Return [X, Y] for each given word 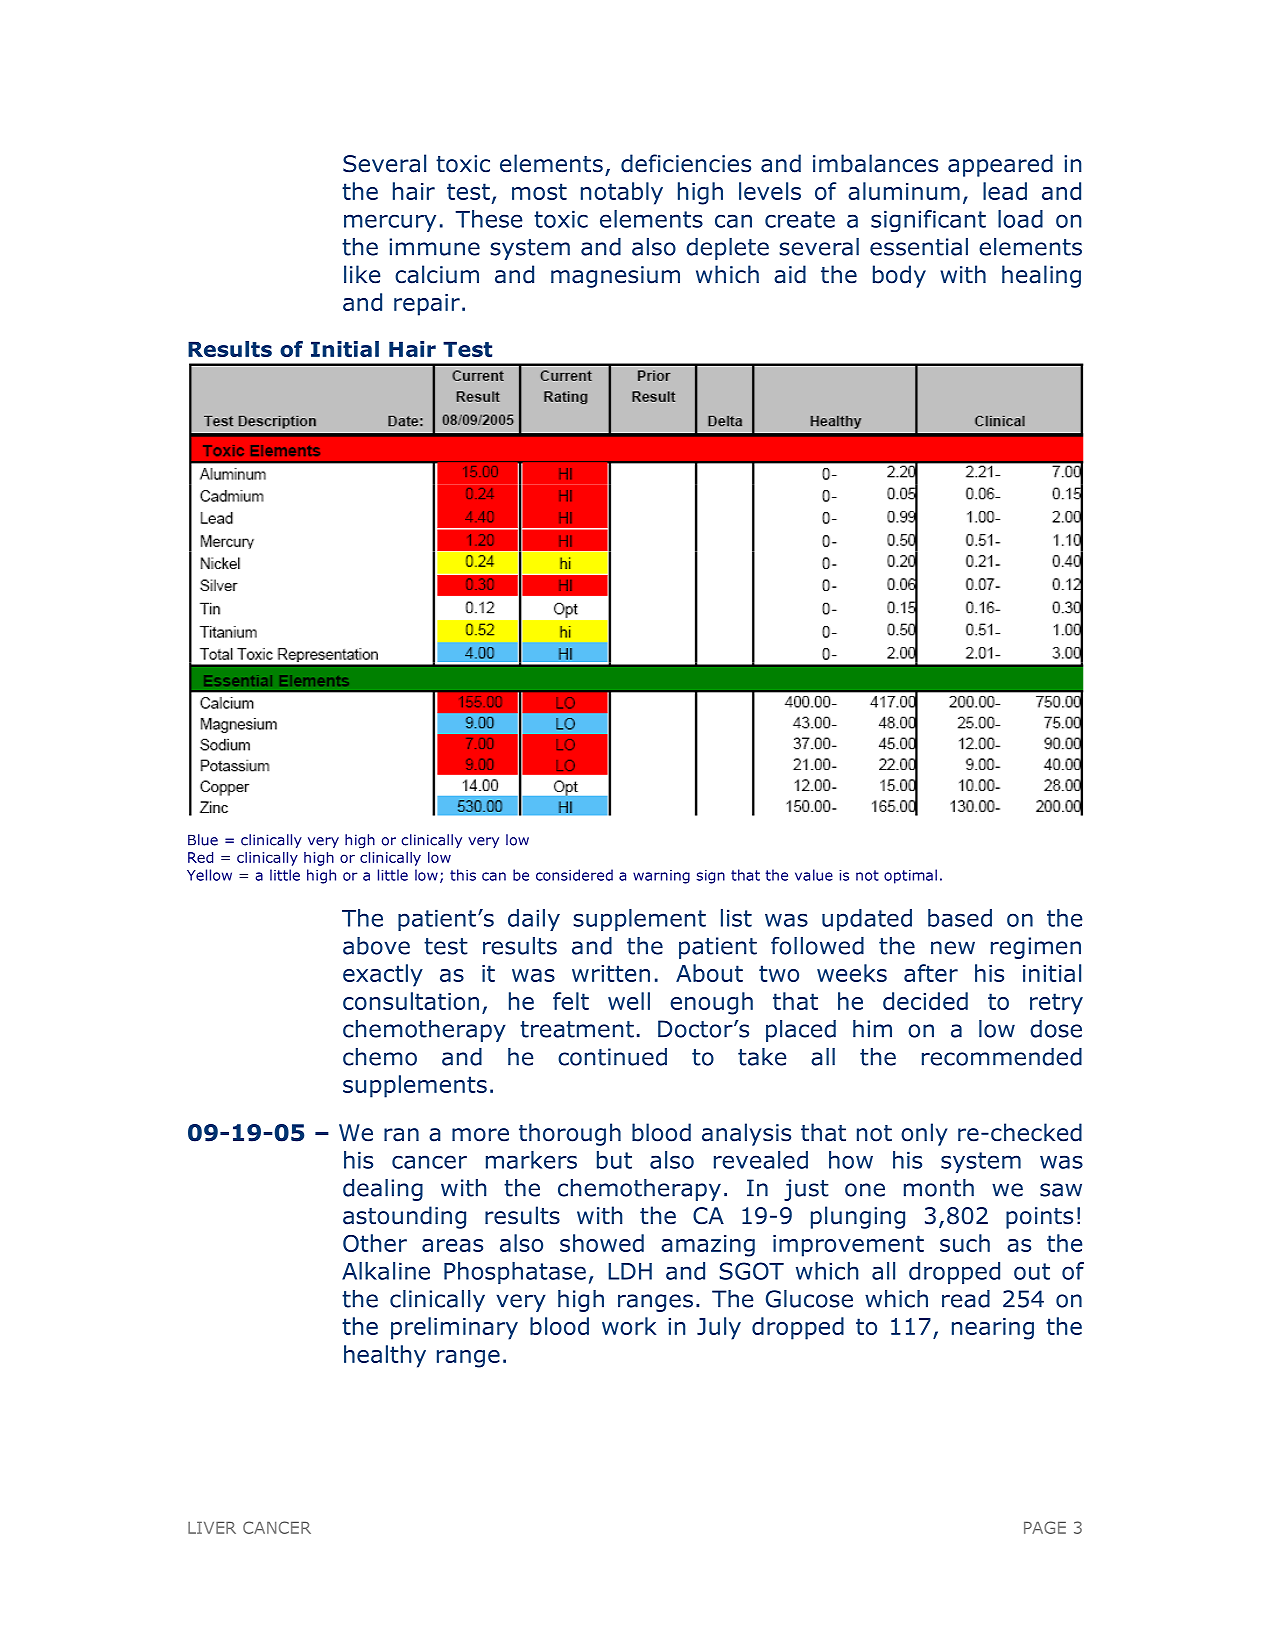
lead [1005, 191]
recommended [1002, 1057]
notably [622, 193]
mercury [390, 223]
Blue [203, 840]
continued [612, 1057]
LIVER [212, 1528]
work [629, 1326]
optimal [910, 876]
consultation [411, 1001]
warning [661, 877]
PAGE [1045, 1527]
